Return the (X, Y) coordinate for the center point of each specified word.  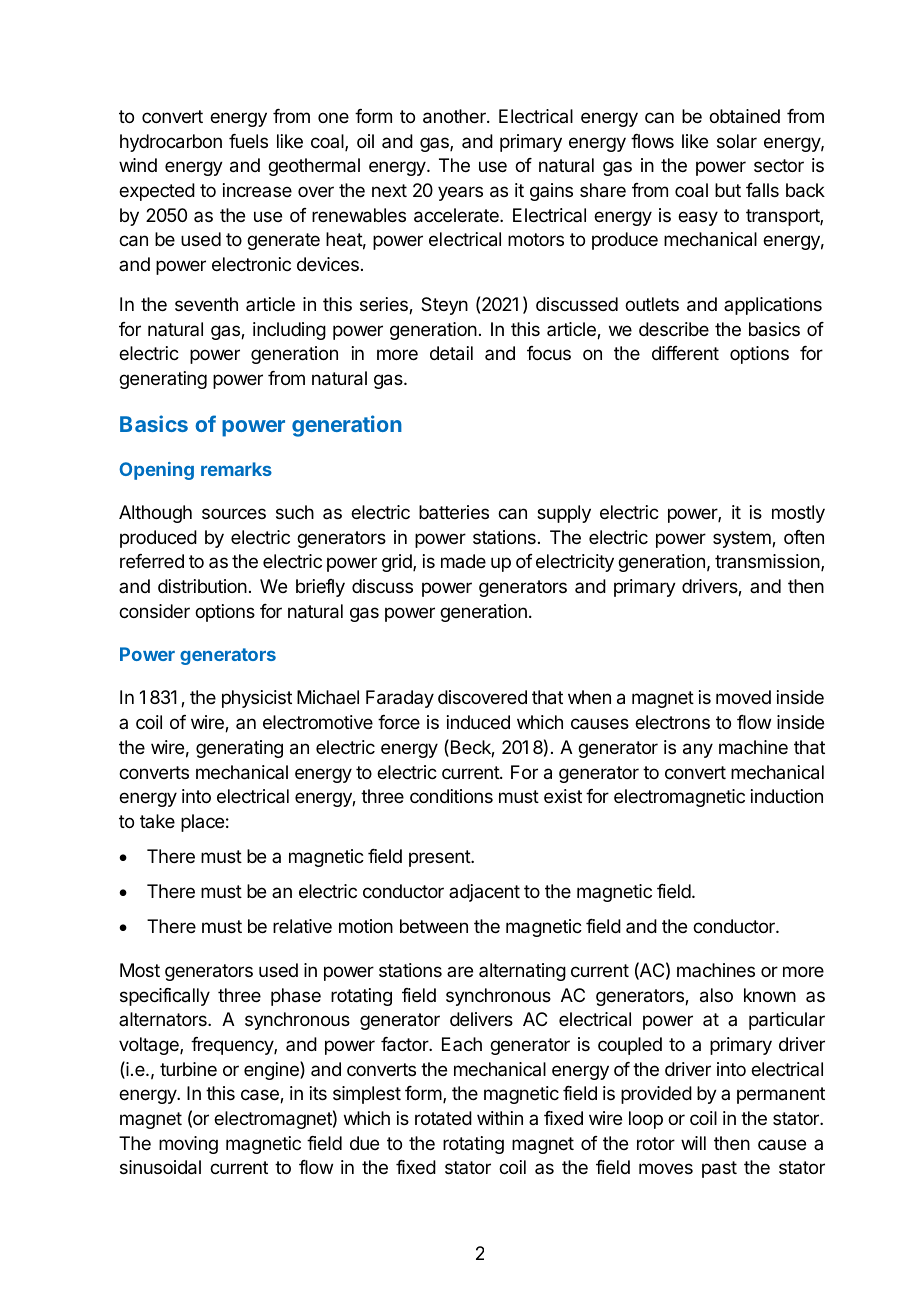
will (693, 1143)
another (455, 116)
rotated (443, 1118)
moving (188, 1145)
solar (737, 141)
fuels (248, 141)
